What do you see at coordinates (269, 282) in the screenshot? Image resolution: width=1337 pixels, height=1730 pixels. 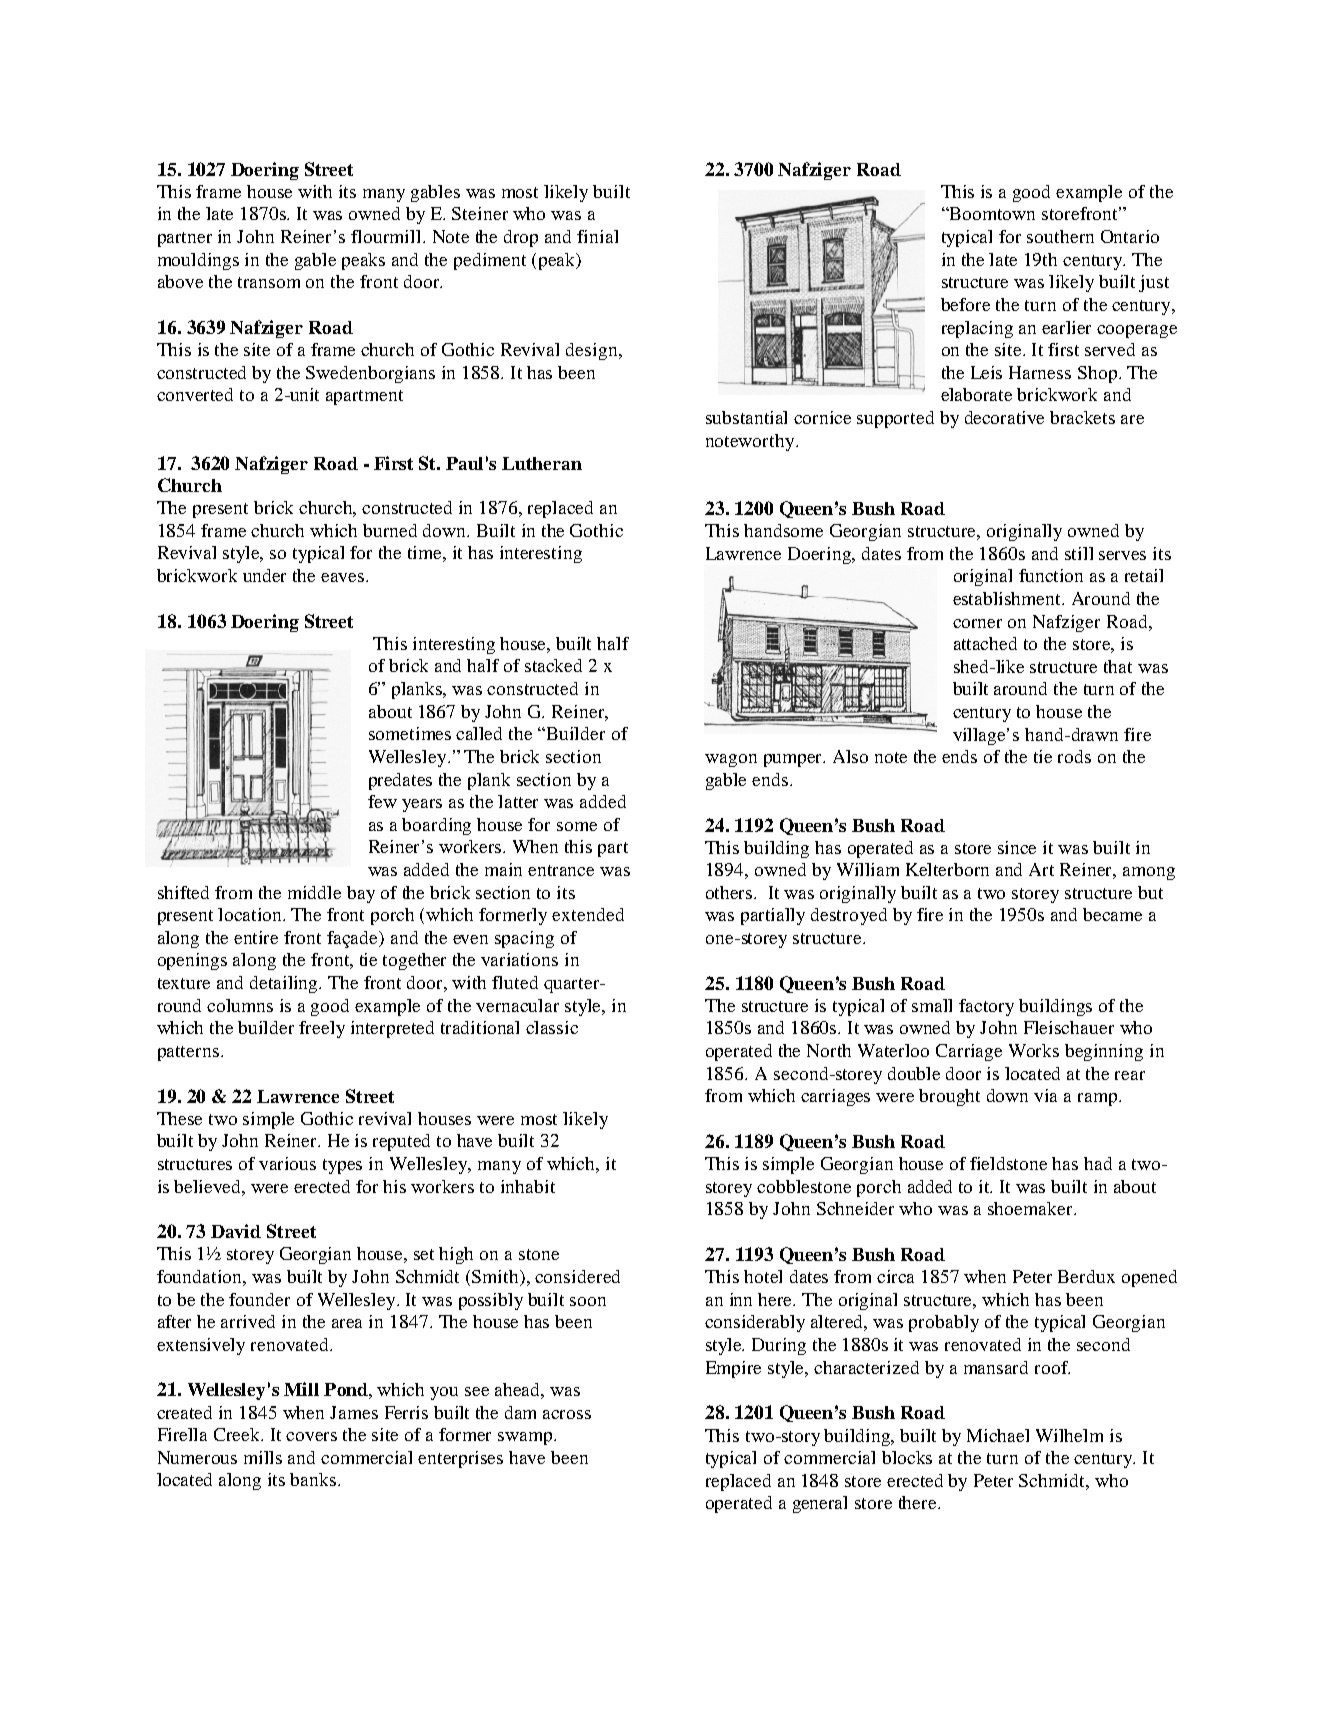 I see `transom` at bounding box center [269, 282].
